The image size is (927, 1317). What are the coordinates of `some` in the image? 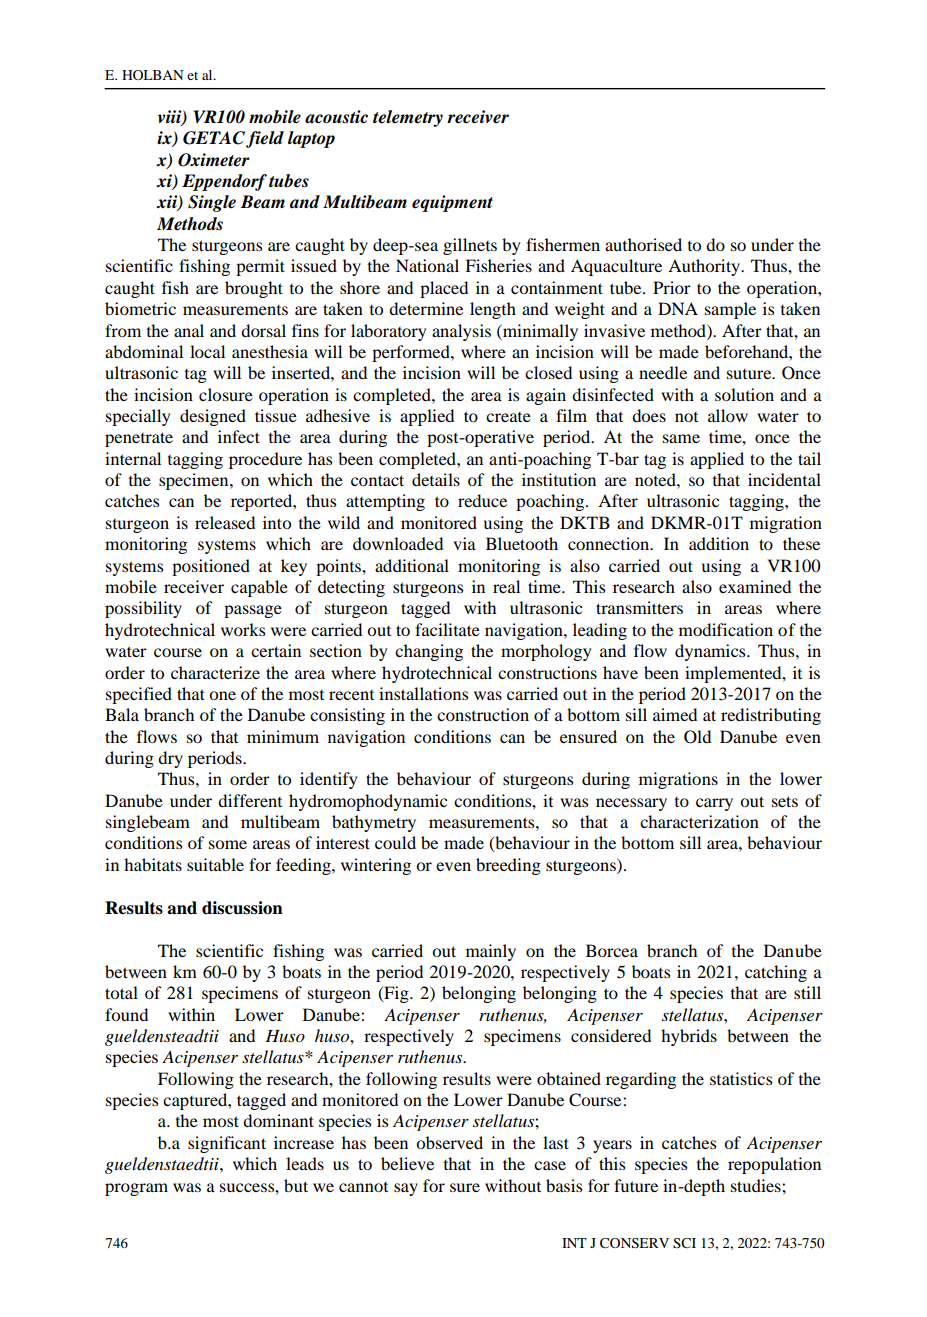 It's located at (228, 844).
